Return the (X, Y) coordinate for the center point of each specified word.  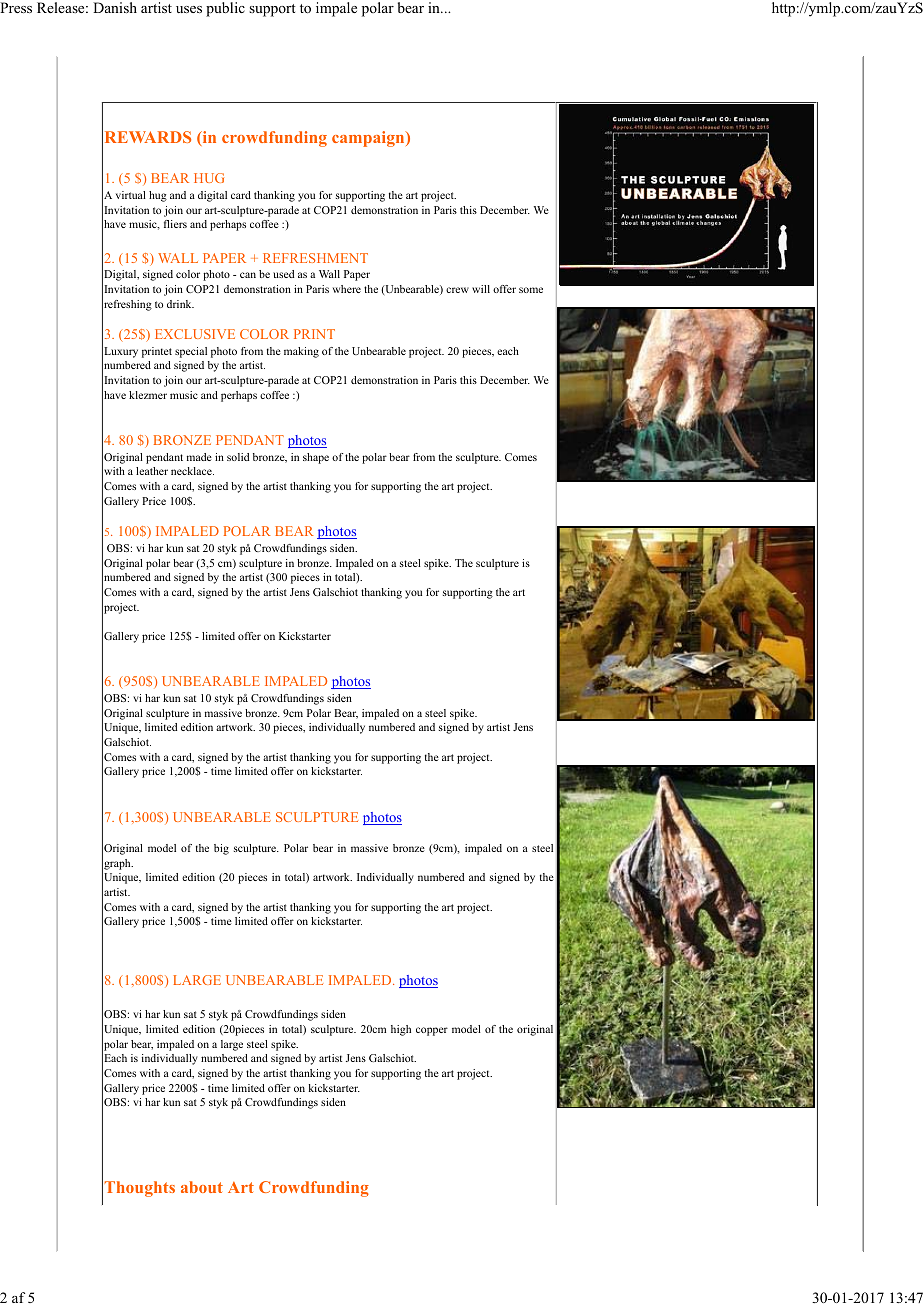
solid (238, 457)
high (401, 1030)
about (202, 1187)
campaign (369, 139)
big (221, 849)
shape (316, 458)
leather (152, 471)
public (225, 9)
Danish (115, 7)
